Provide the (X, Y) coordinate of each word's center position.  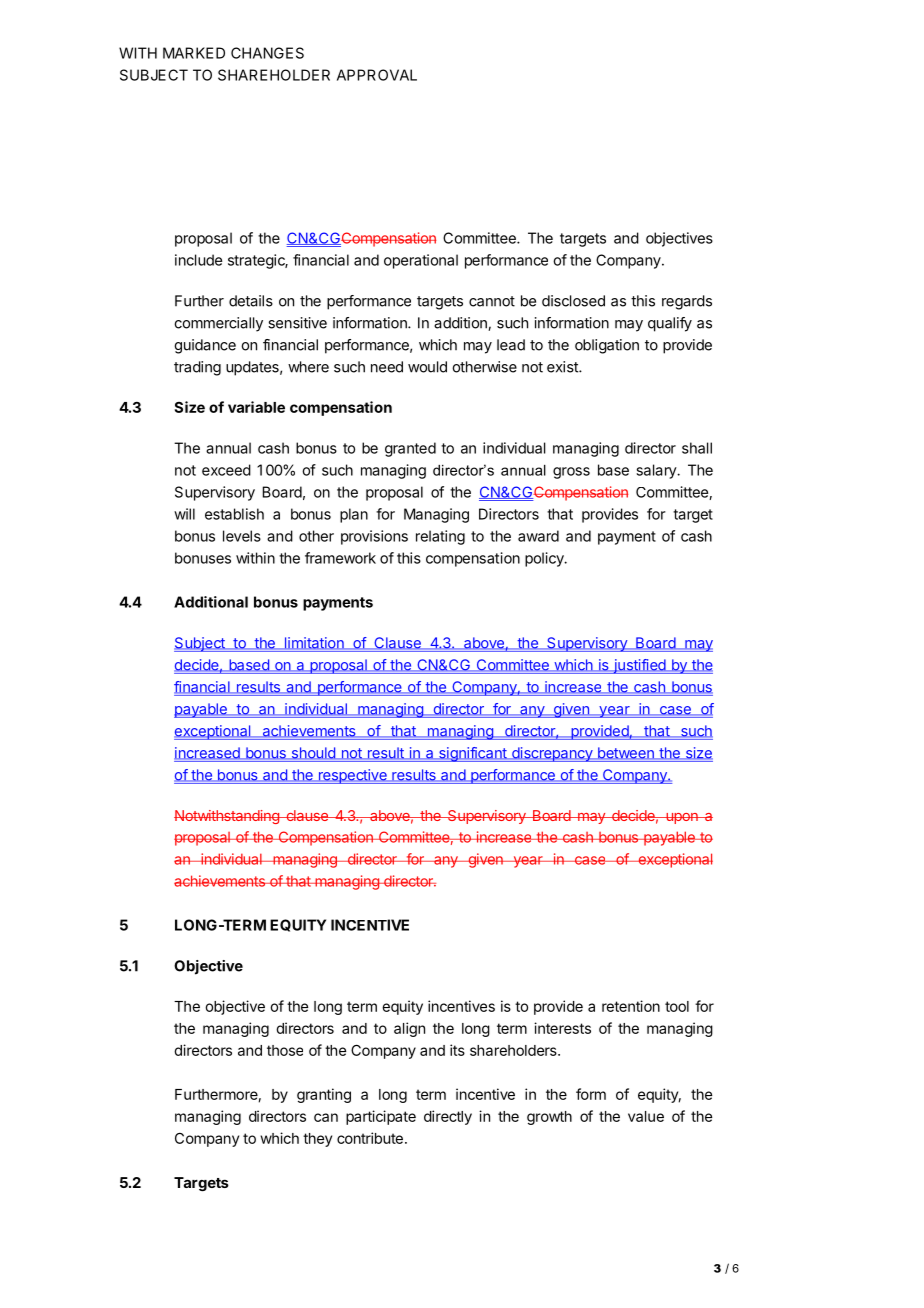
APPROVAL (377, 75)
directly (448, 1117)
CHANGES (267, 53)
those (285, 1050)
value (646, 1116)
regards (687, 302)
